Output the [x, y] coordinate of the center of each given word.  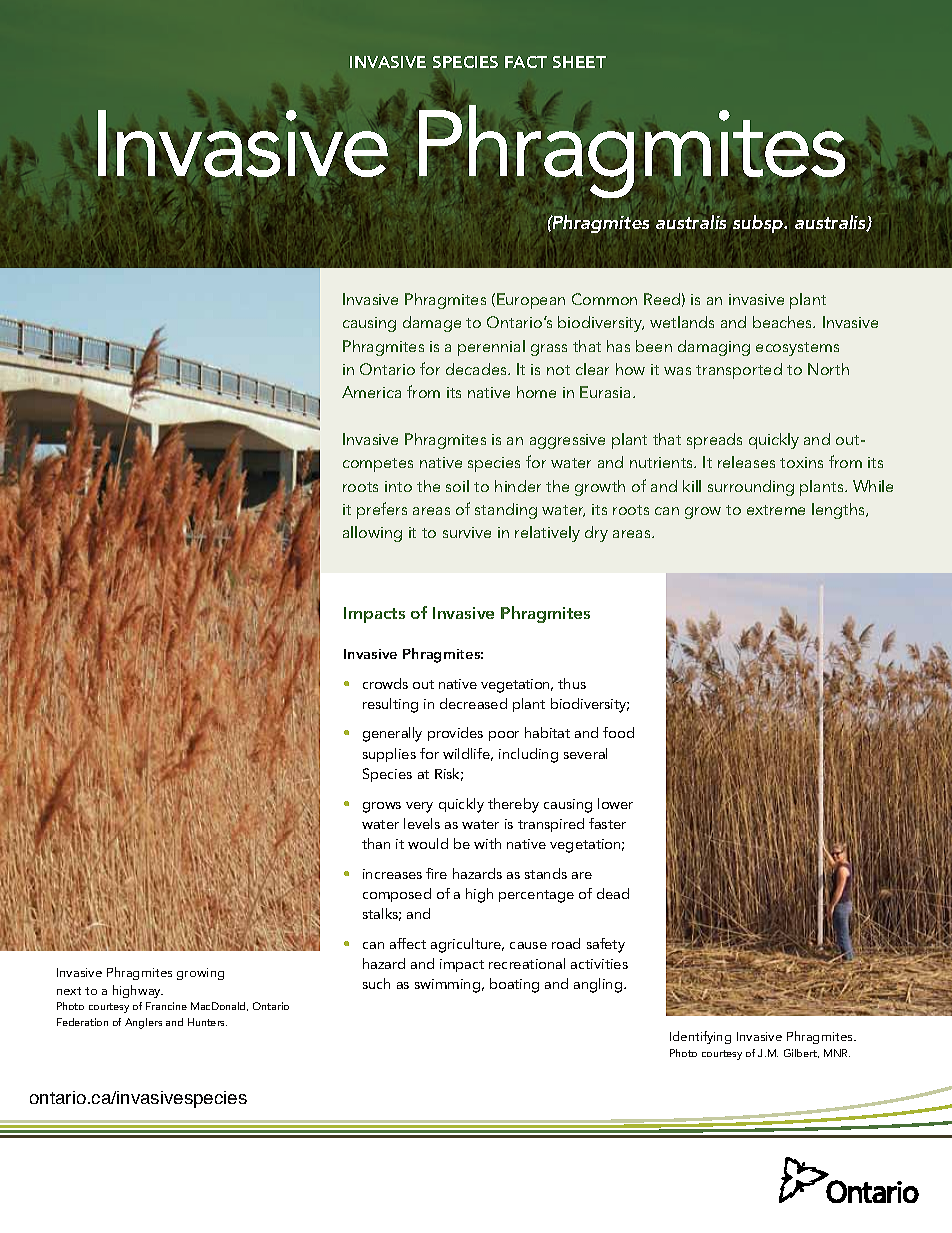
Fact [526, 62]
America [371, 392]
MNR [837, 1053]
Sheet [579, 62]
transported [739, 371]
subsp [759, 224]
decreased [473, 703]
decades [477, 369]
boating [514, 985]
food [618, 732]
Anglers [143, 1023]
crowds [385, 683]
